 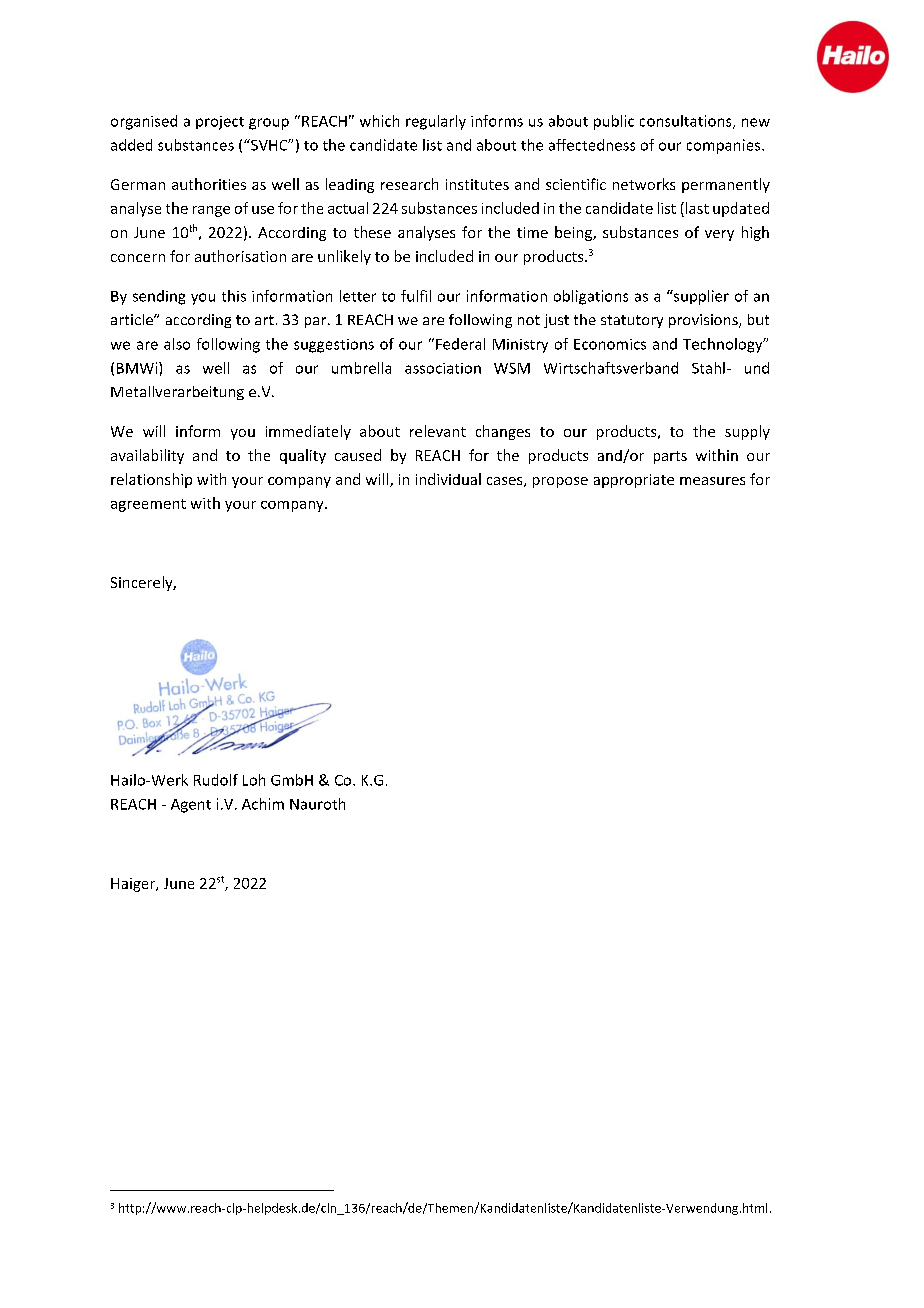 I want to click on Rudolf, so click(x=216, y=780).
